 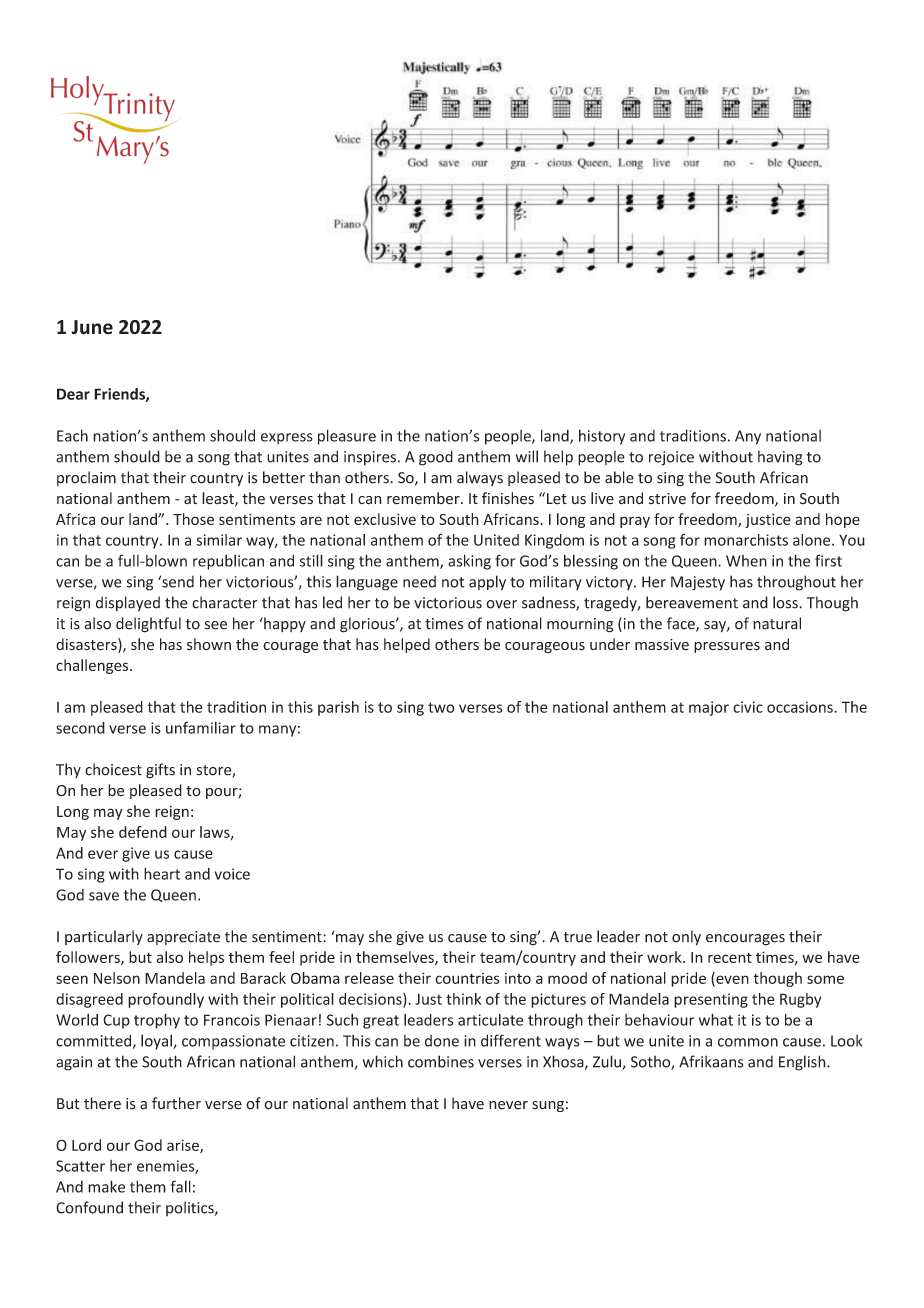 What do you see at coordinates (93, 666) in the screenshot?
I see `challenges` at bounding box center [93, 666].
